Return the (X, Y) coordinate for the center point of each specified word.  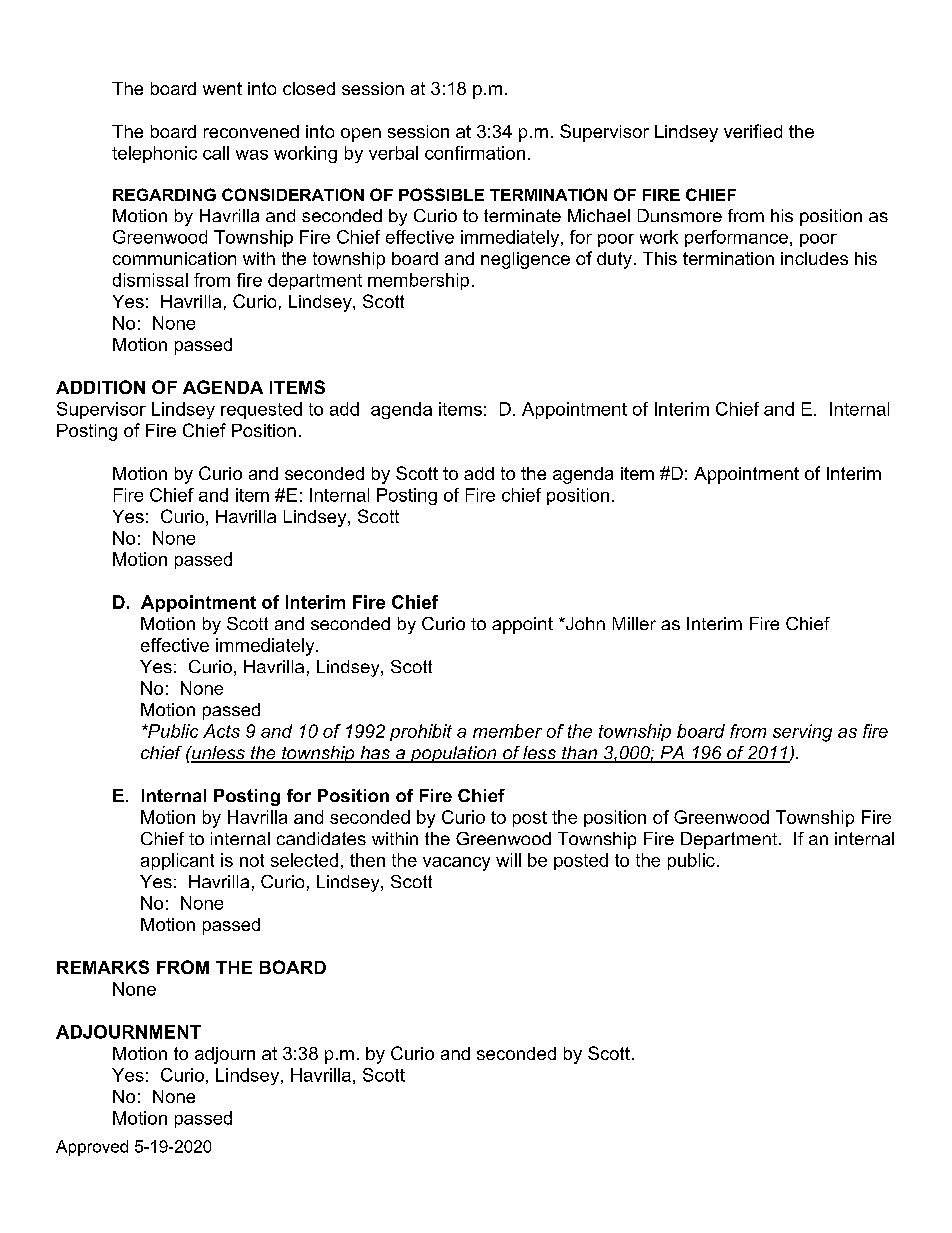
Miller (634, 623)
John (584, 623)
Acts (221, 731)
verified (753, 131)
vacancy (456, 864)
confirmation (475, 153)
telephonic (154, 154)
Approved (92, 1148)
